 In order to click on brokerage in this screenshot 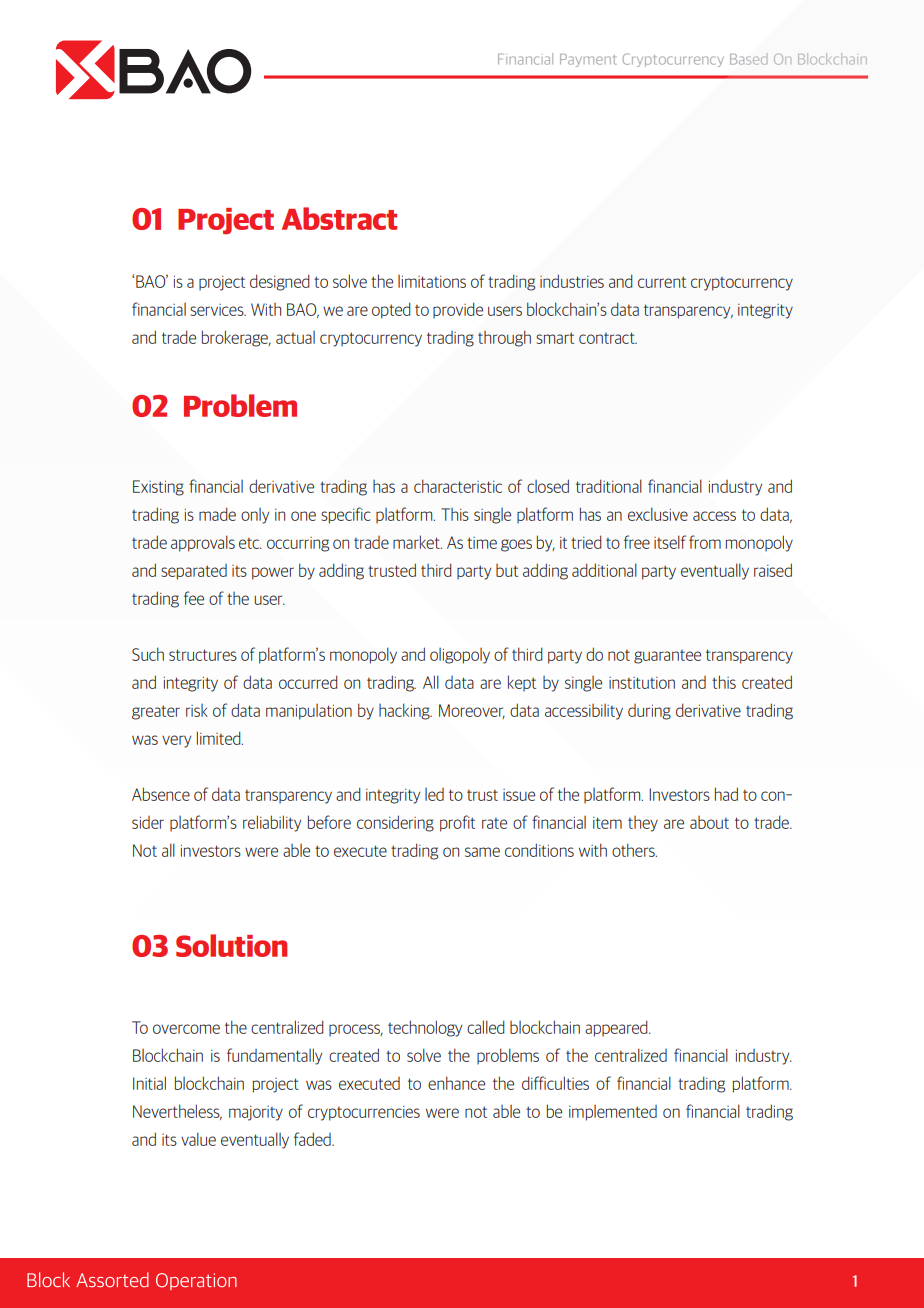, I will do `click(236, 338)`.
